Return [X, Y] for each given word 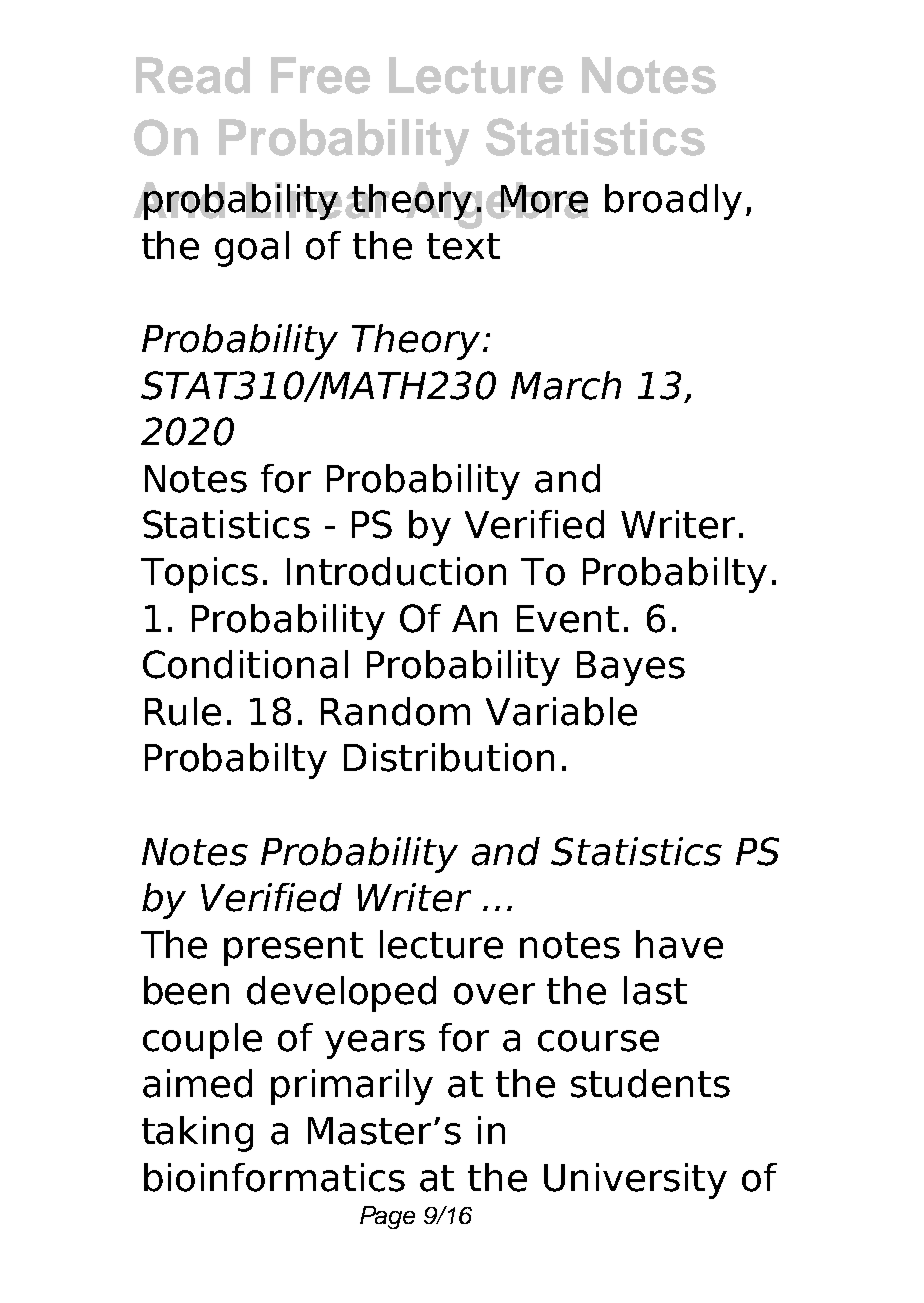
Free [320, 75]
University [635, 1181]
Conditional [245, 664]
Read [193, 75]
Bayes [631, 668]
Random [395, 711]
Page [387, 1217]
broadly [673, 202]
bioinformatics [274, 1177]
